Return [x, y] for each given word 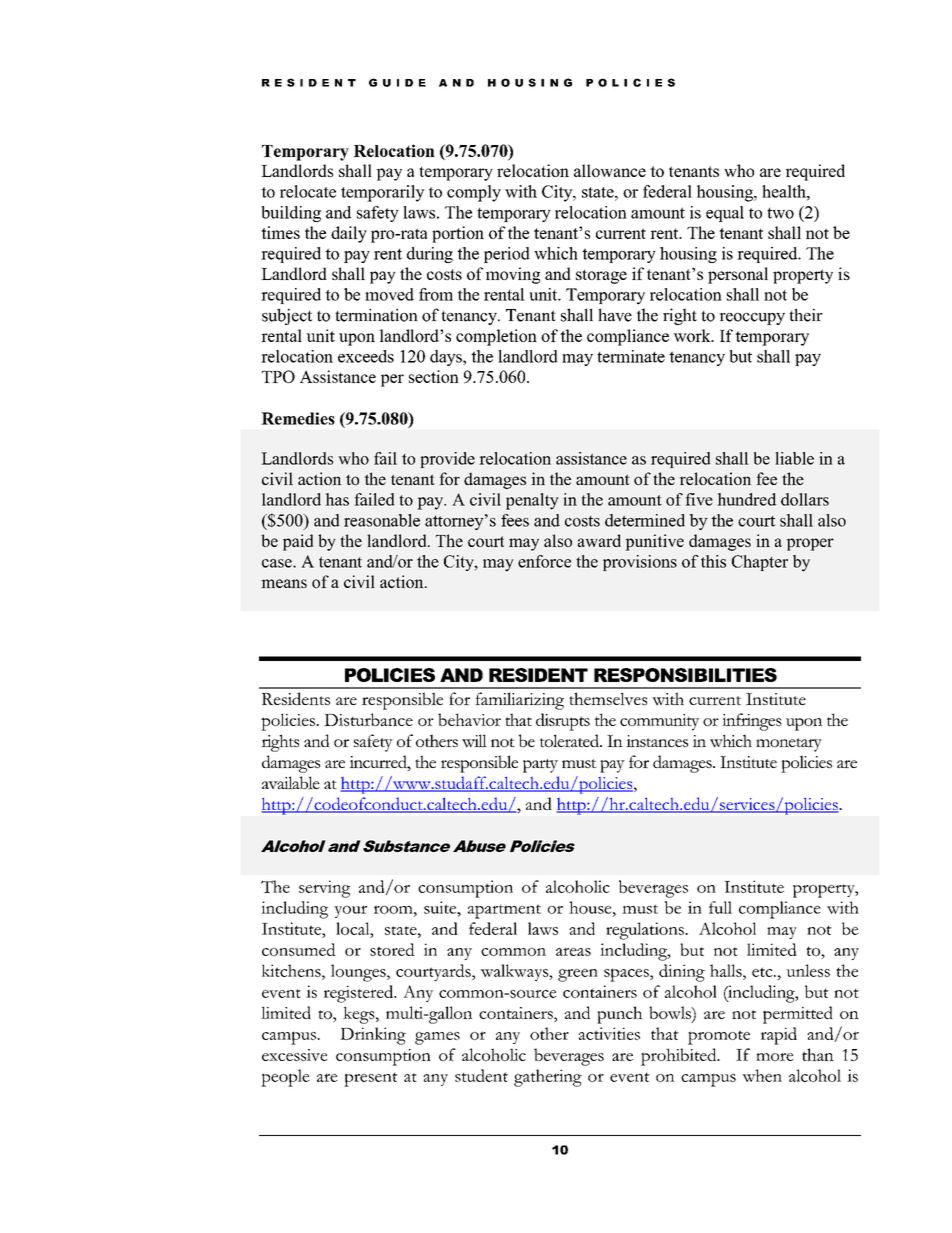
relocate [308, 191]
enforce [544, 561]
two [780, 213]
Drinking [373, 1036]
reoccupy [752, 319]
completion [496, 337]
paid [298, 542]
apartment [504, 911]
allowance [610, 170]
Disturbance [368, 719]
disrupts [563, 722]
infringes [752, 722]
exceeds [366, 356]
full [720, 907]
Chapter [760, 563]
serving [324, 889]
